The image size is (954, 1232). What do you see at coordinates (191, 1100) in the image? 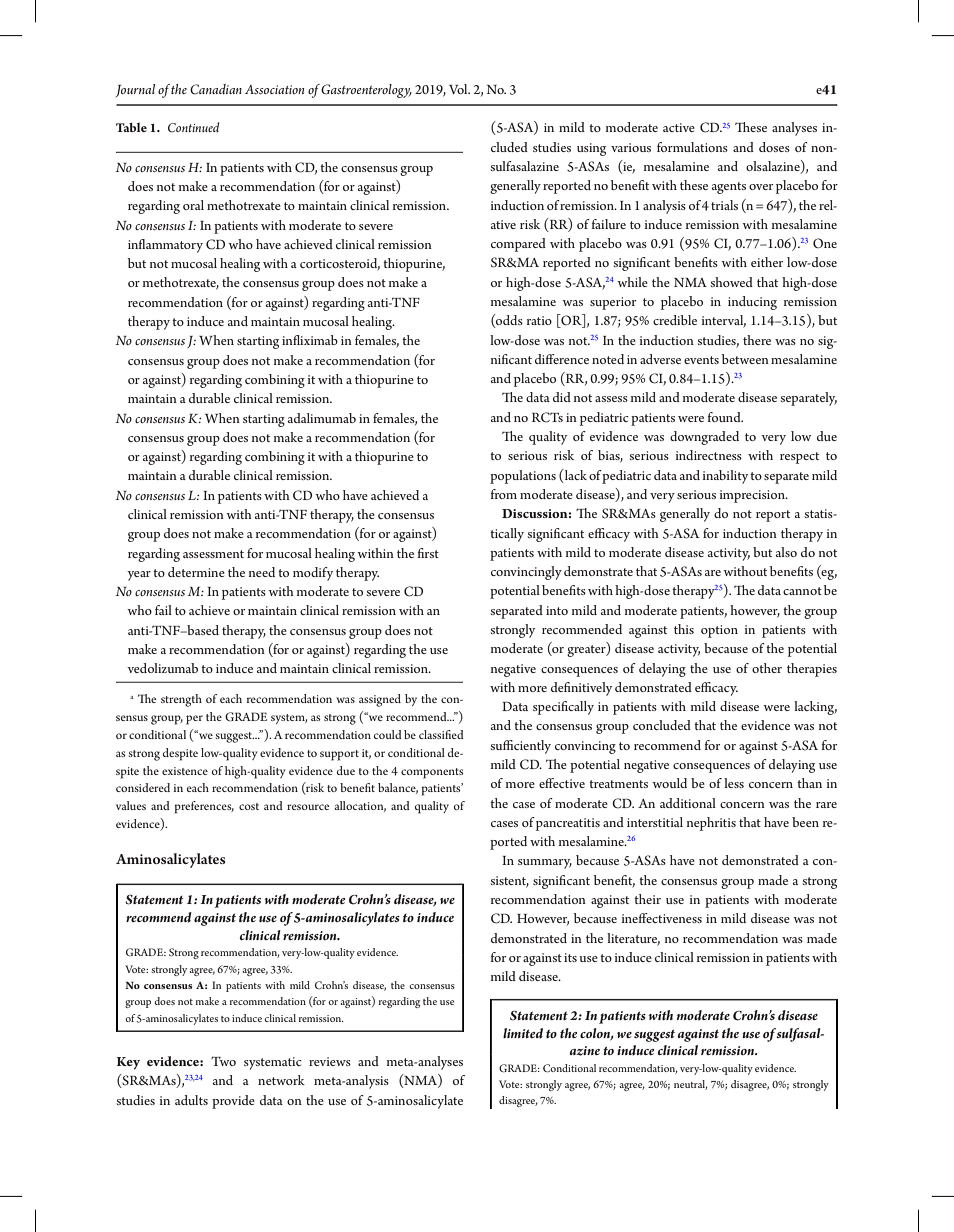
I see `adults` at bounding box center [191, 1100].
